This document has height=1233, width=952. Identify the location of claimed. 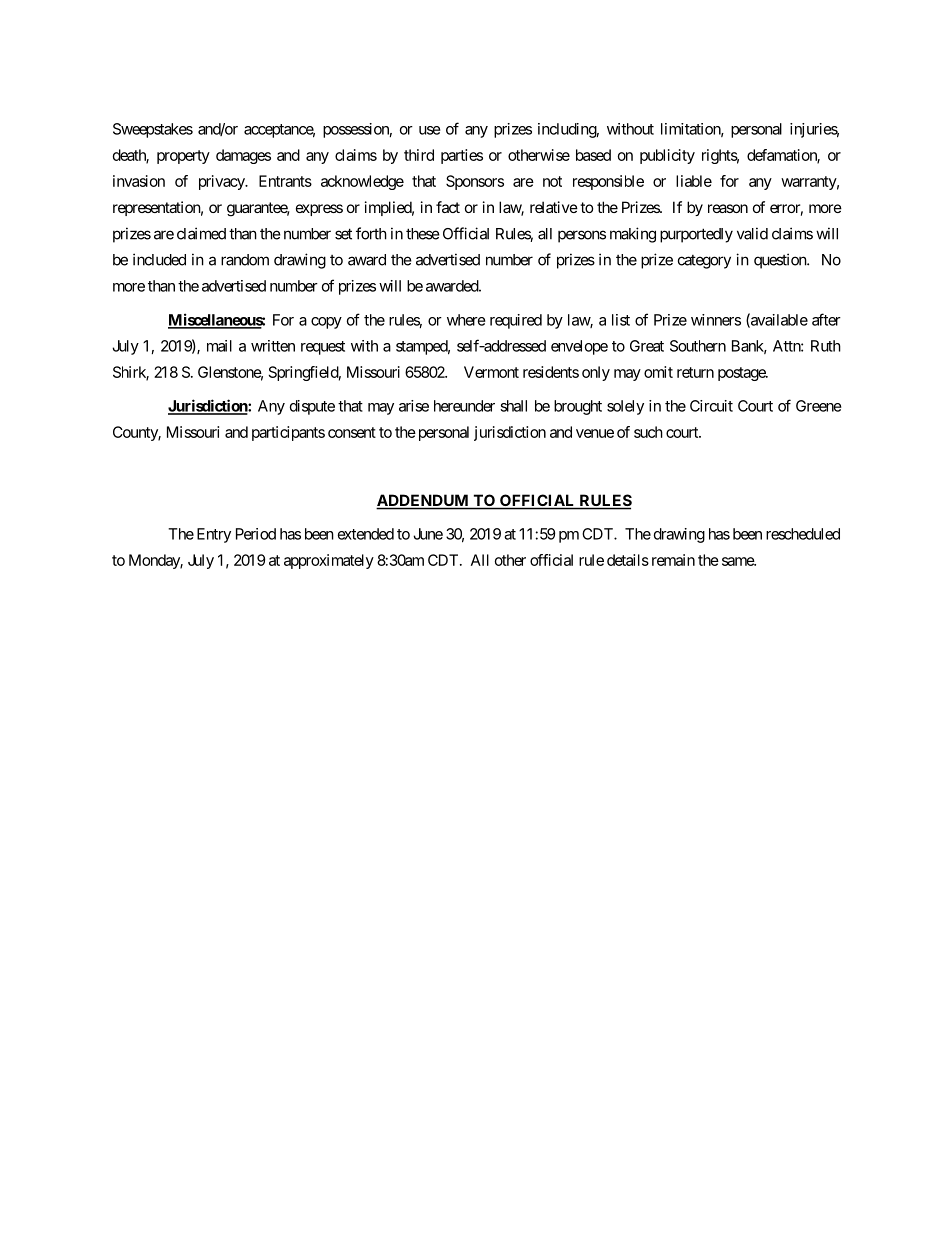
(201, 233).
